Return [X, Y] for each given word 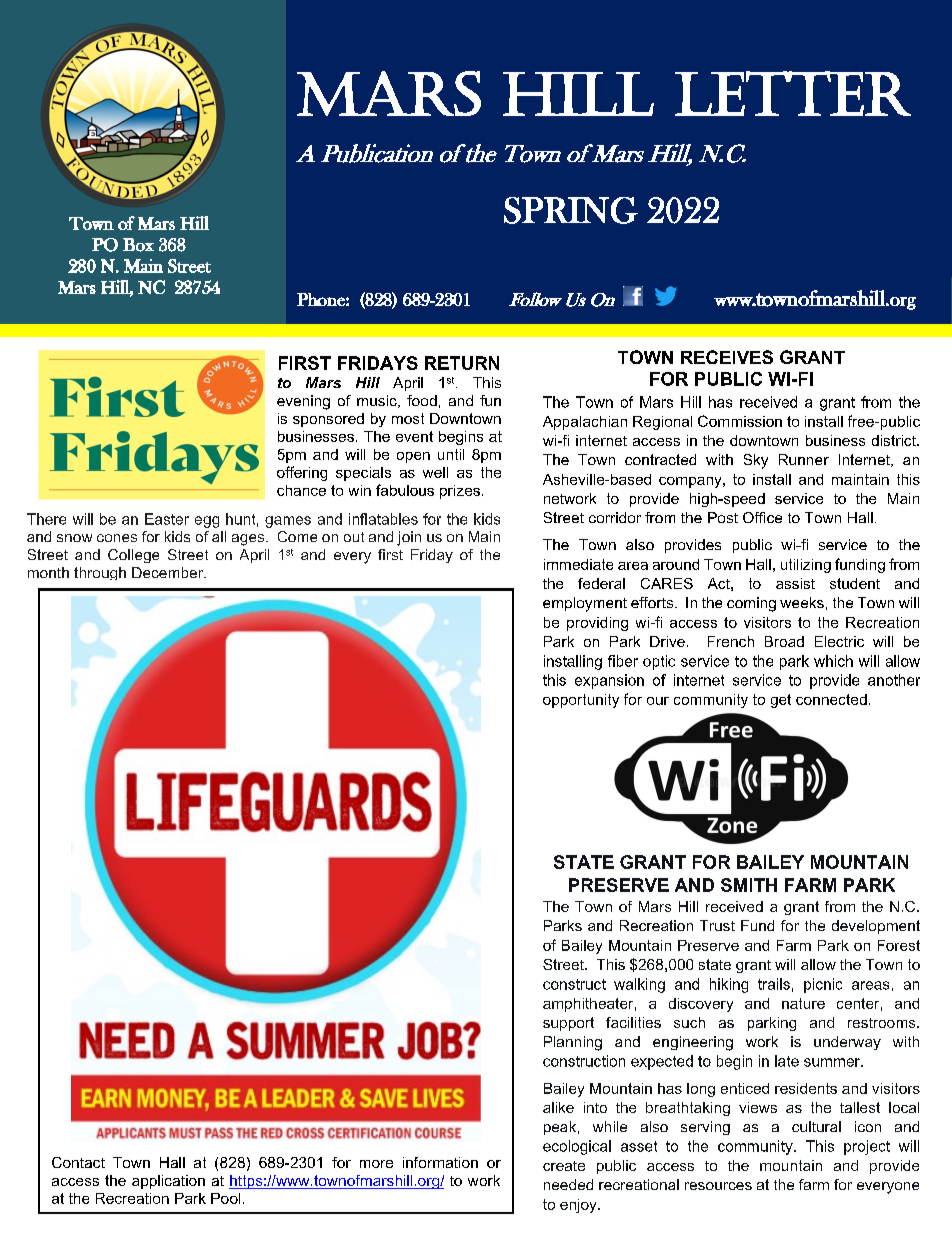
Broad [784, 641]
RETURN [462, 363]
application [168, 1182]
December [168, 572]
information [440, 1162]
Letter [793, 93]
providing [597, 624]
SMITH [749, 885]
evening [303, 402]
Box [138, 245]
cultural [816, 1126]
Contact [78, 1162]
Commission [740, 421]
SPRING [571, 210]
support [568, 1024]
